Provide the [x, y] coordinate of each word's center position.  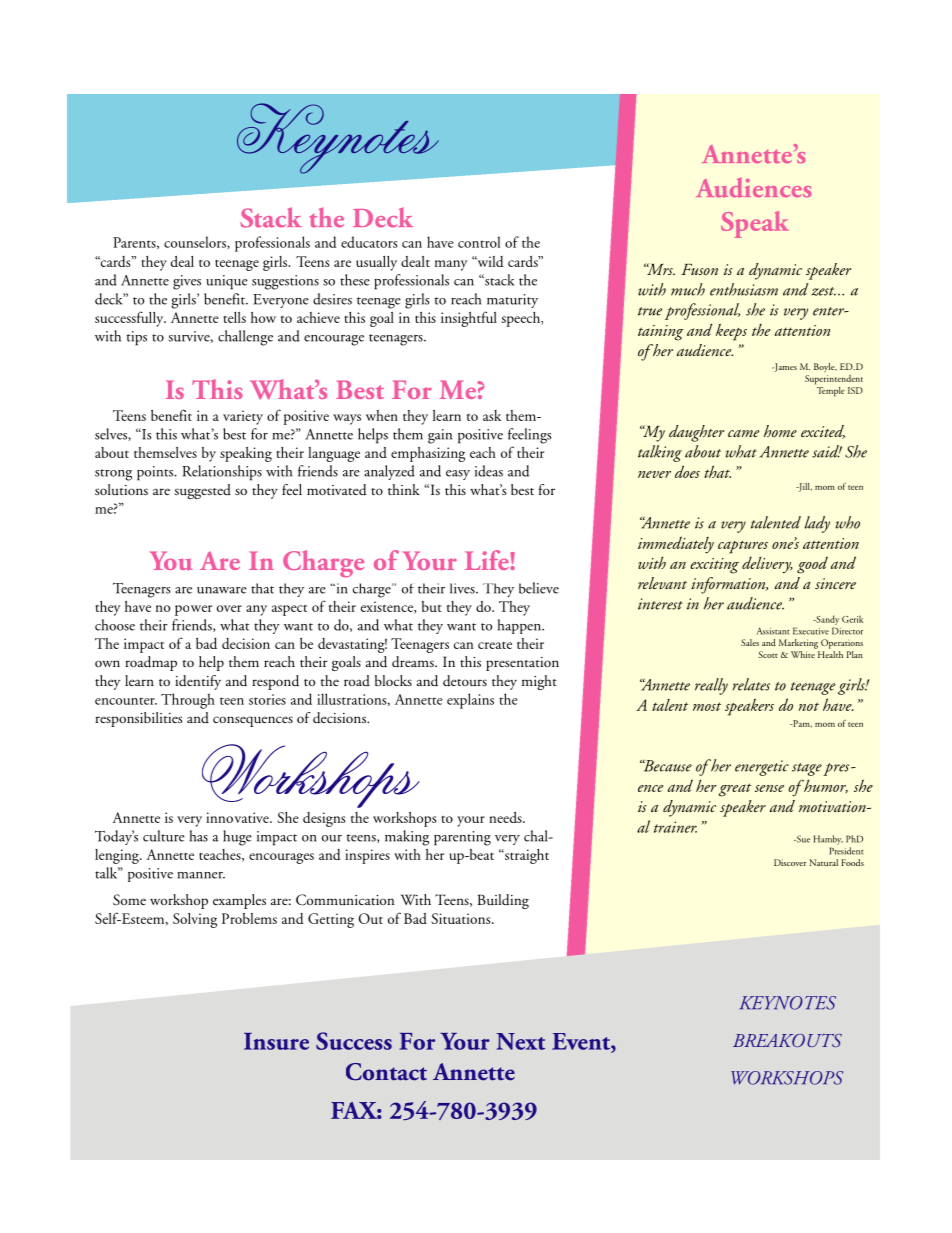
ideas [489, 471]
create [495, 645]
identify [198, 682]
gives [187, 282]
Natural [823, 862]
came [743, 433]
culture [164, 836]
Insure [276, 1041]
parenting [462, 838]
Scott [768, 654]
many [451, 265]
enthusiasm [744, 289]
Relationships [222, 473]
